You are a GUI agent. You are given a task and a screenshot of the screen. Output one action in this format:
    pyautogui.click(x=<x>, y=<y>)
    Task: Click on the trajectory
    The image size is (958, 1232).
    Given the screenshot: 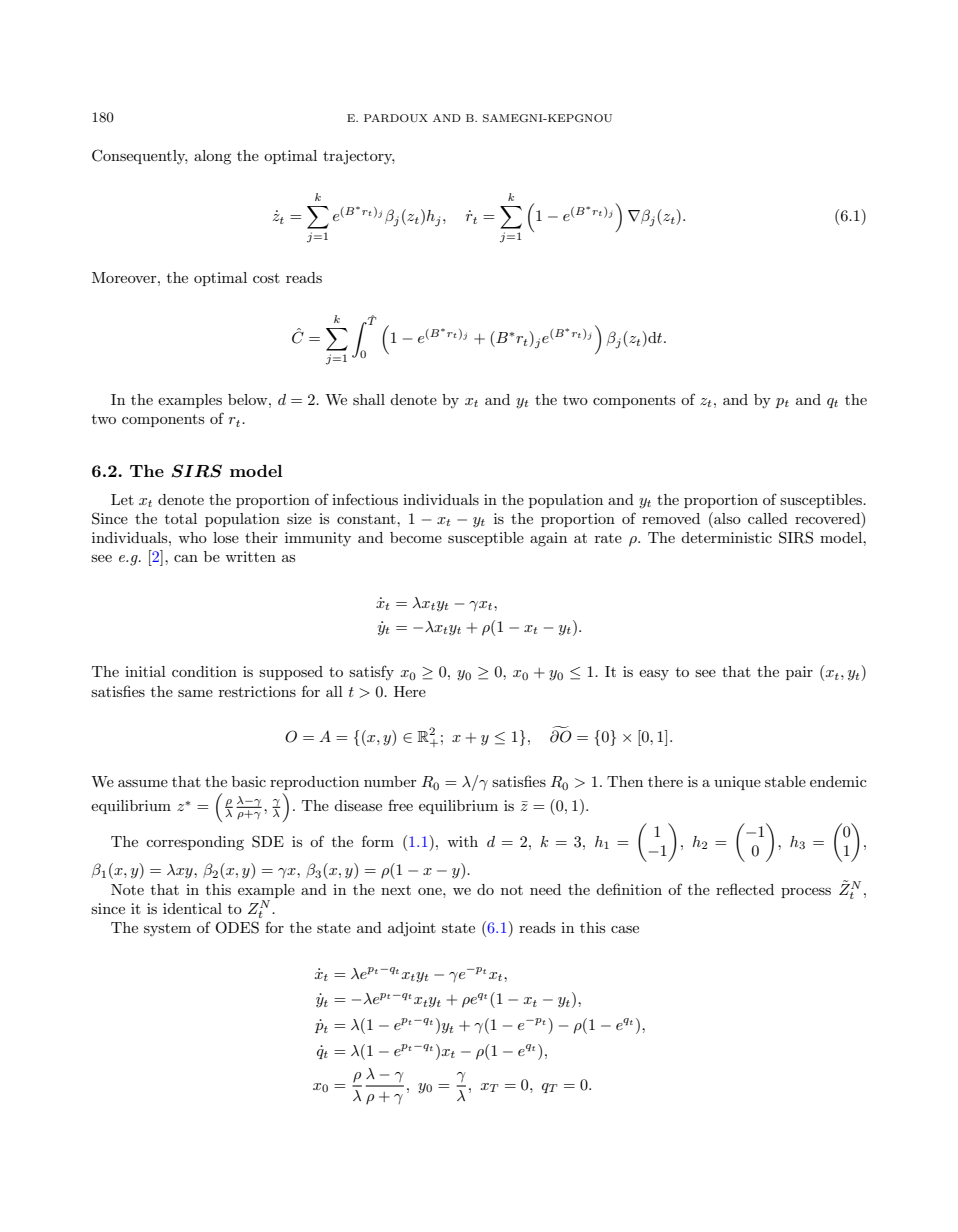 What is the action you would take?
    pyautogui.click(x=359, y=157)
